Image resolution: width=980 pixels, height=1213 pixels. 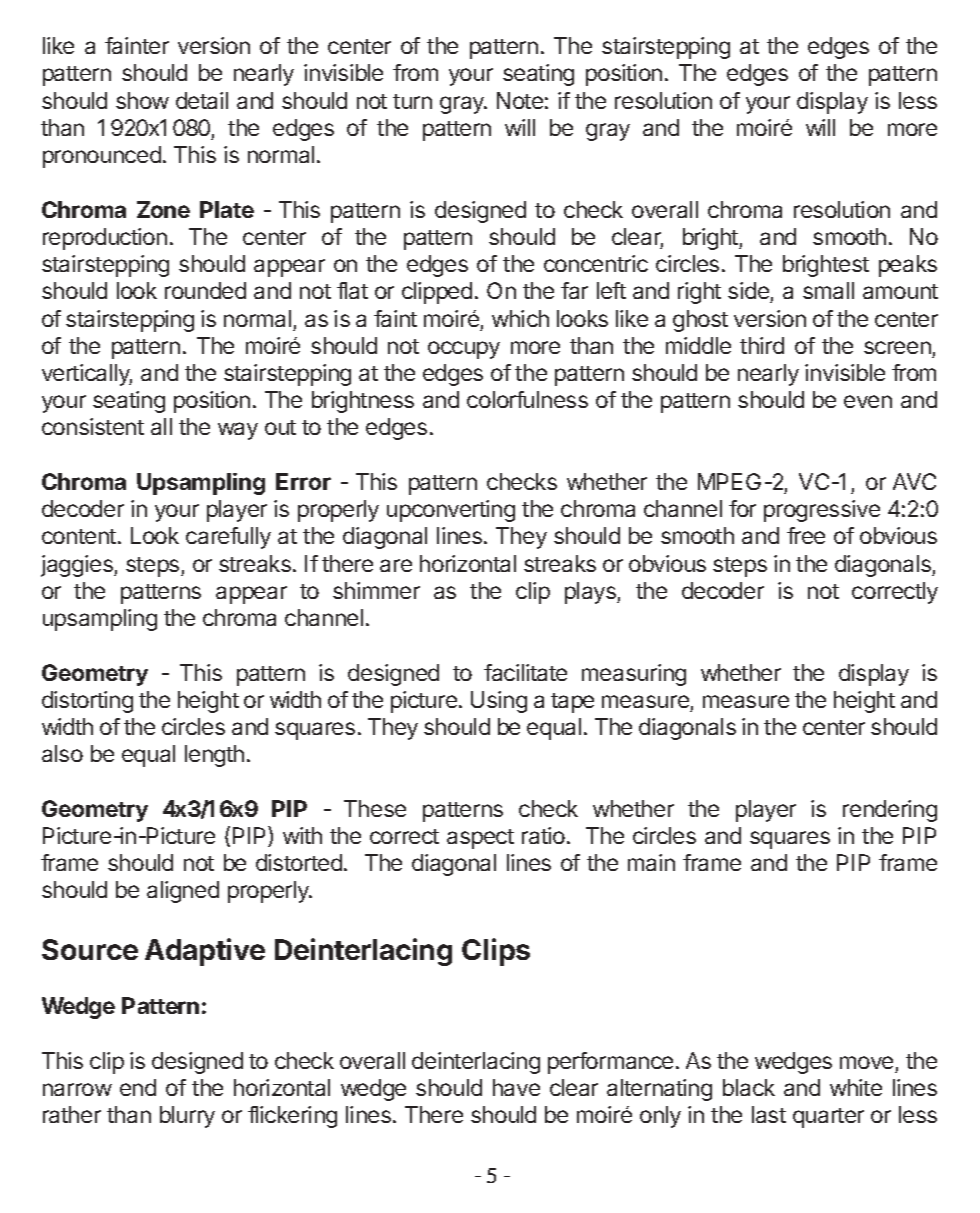 I want to click on rounded, so click(x=205, y=290).
